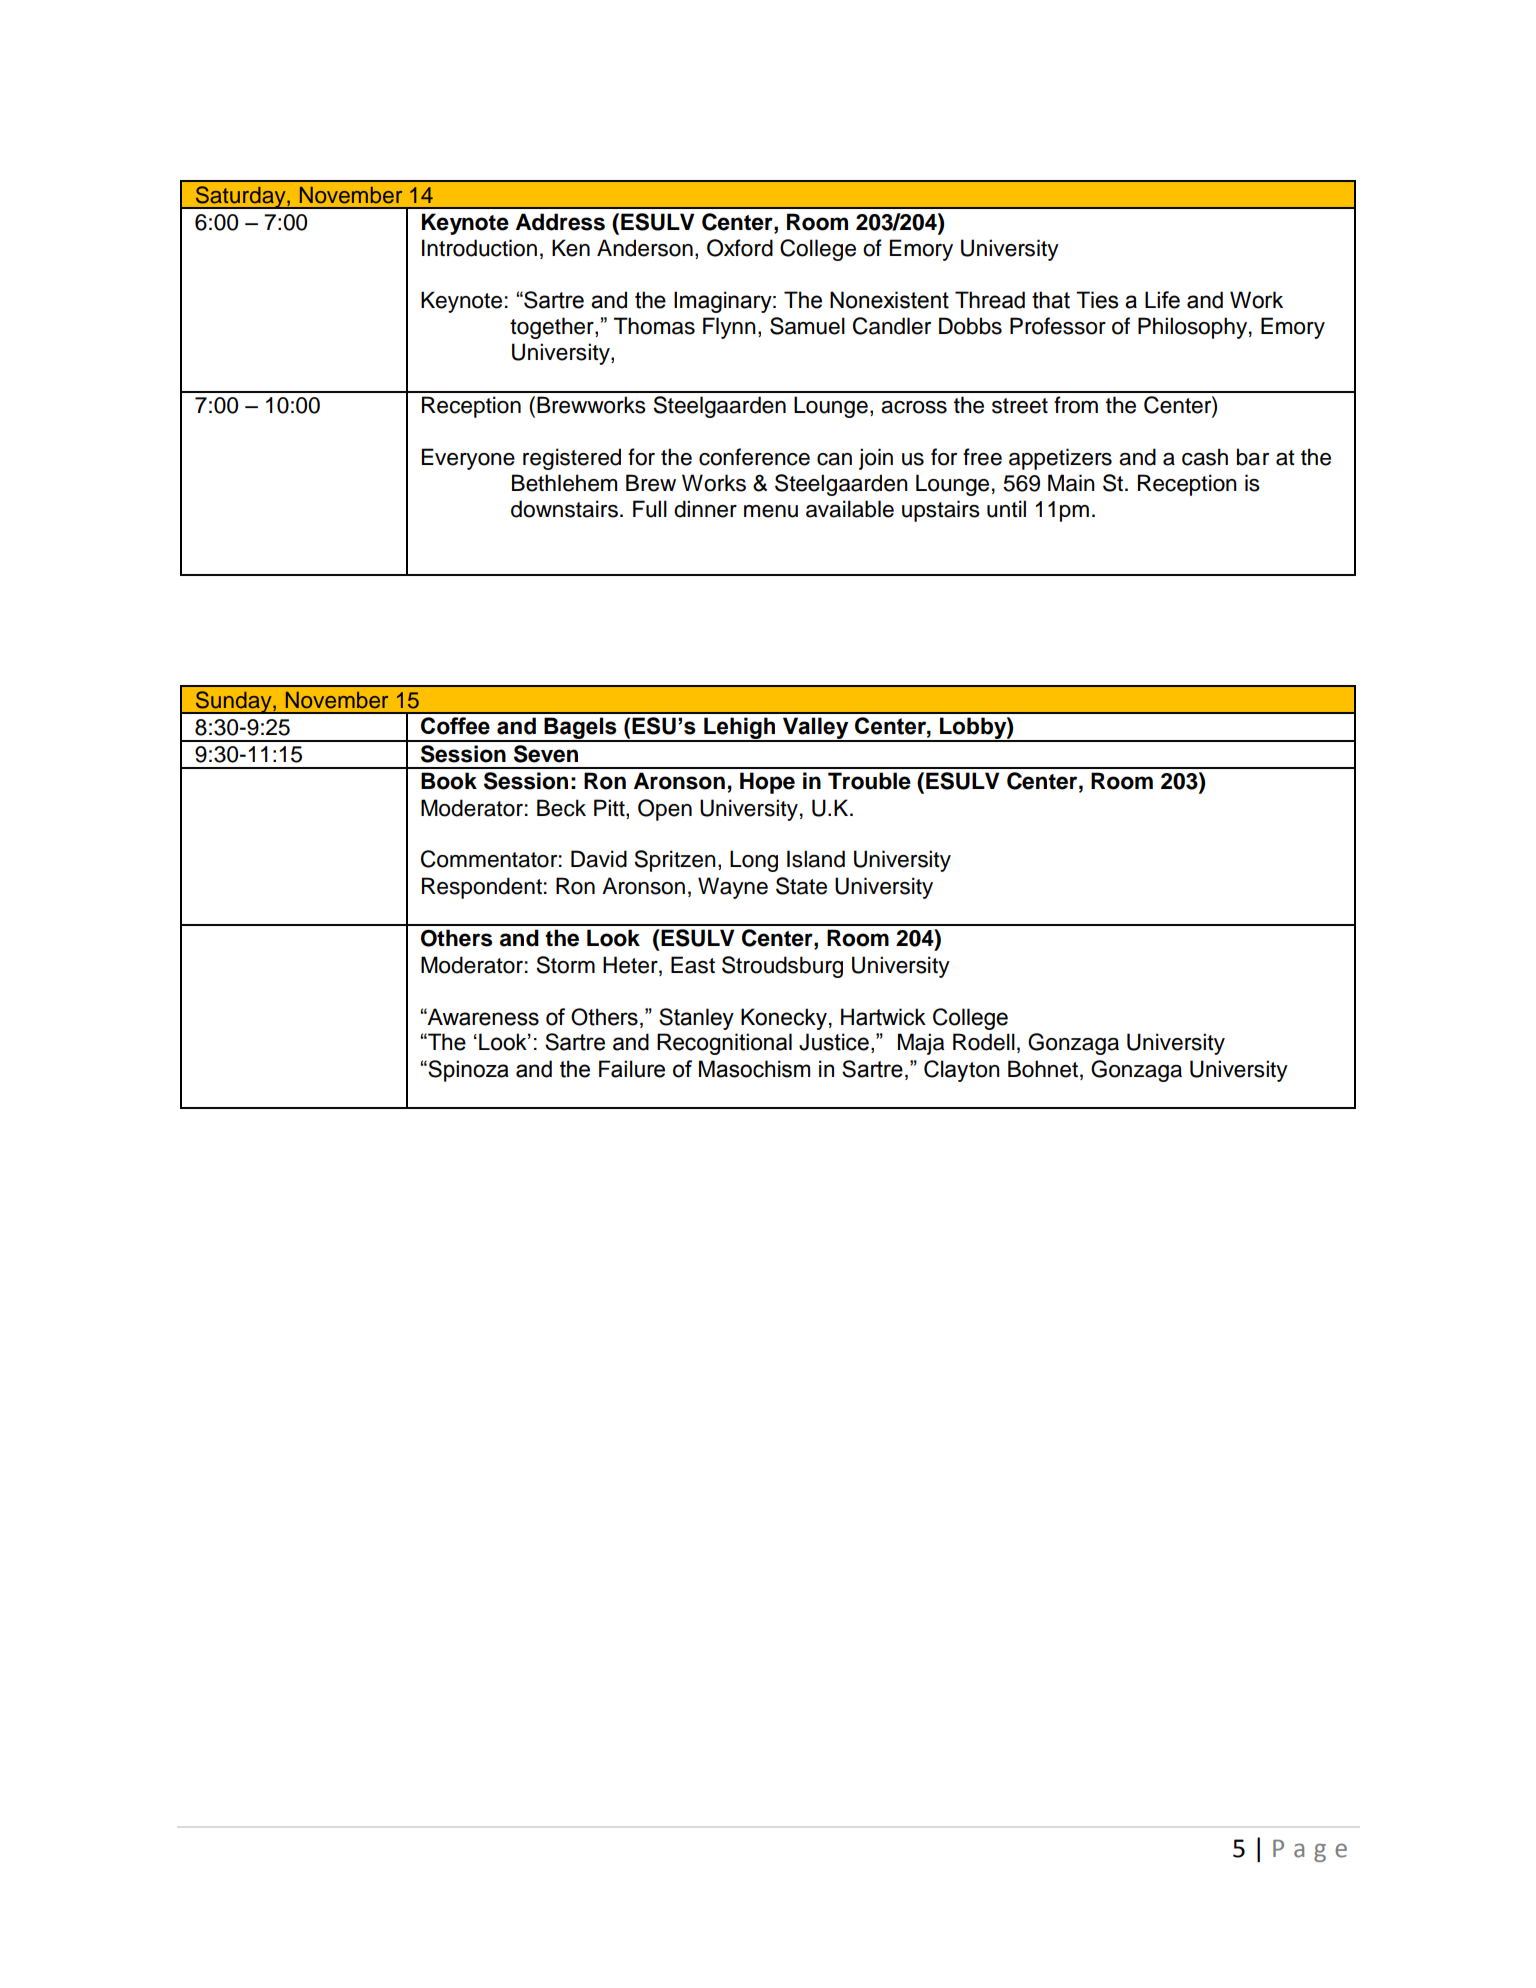 The image size is (1536, 1988). What do you see at coordinates (850, 509) in the screenshot?
I see `available` at bounding box center [850, 509].
